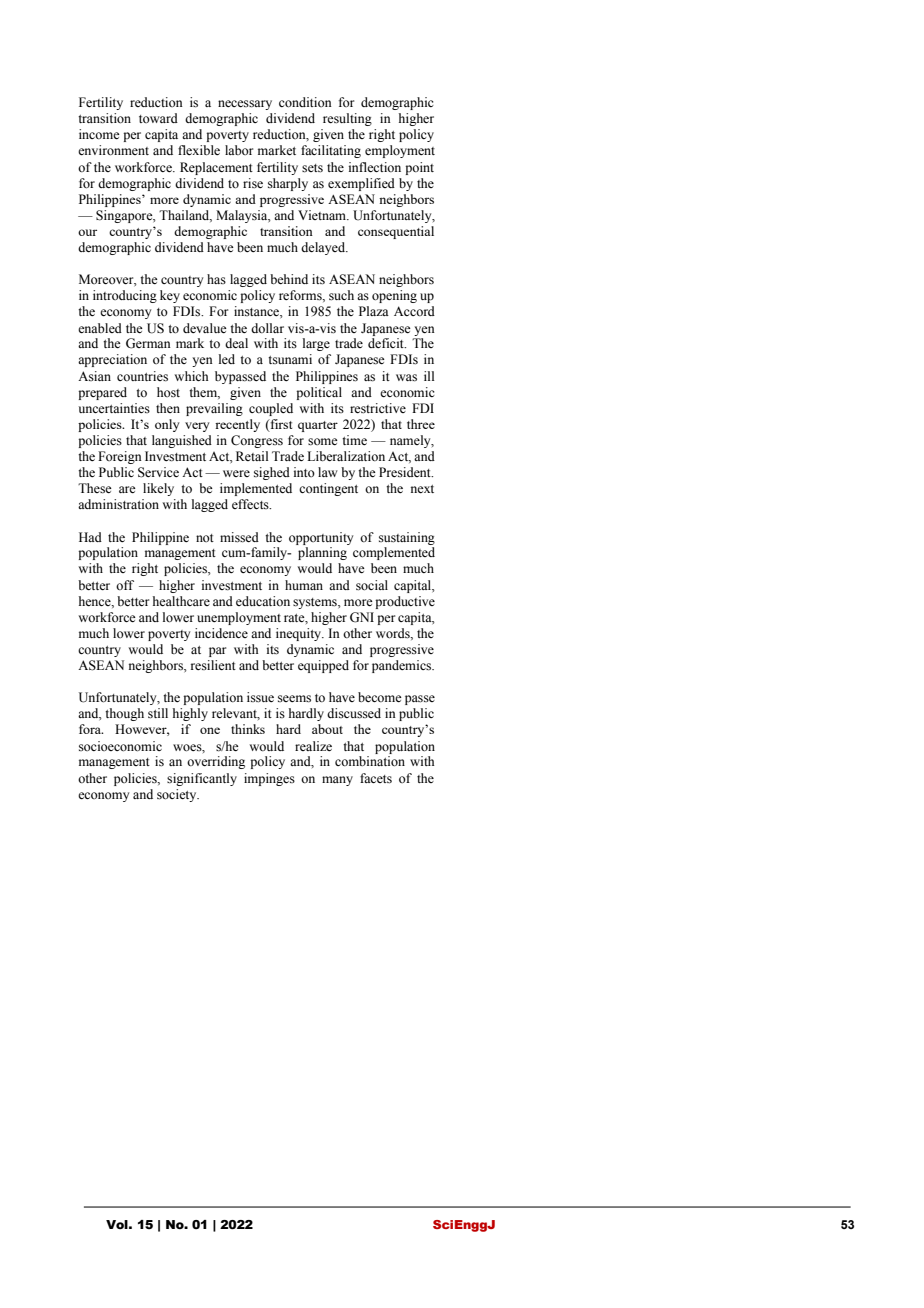 This document has width=924, height=1308. I want to click on dollar, so click(267, 328).
